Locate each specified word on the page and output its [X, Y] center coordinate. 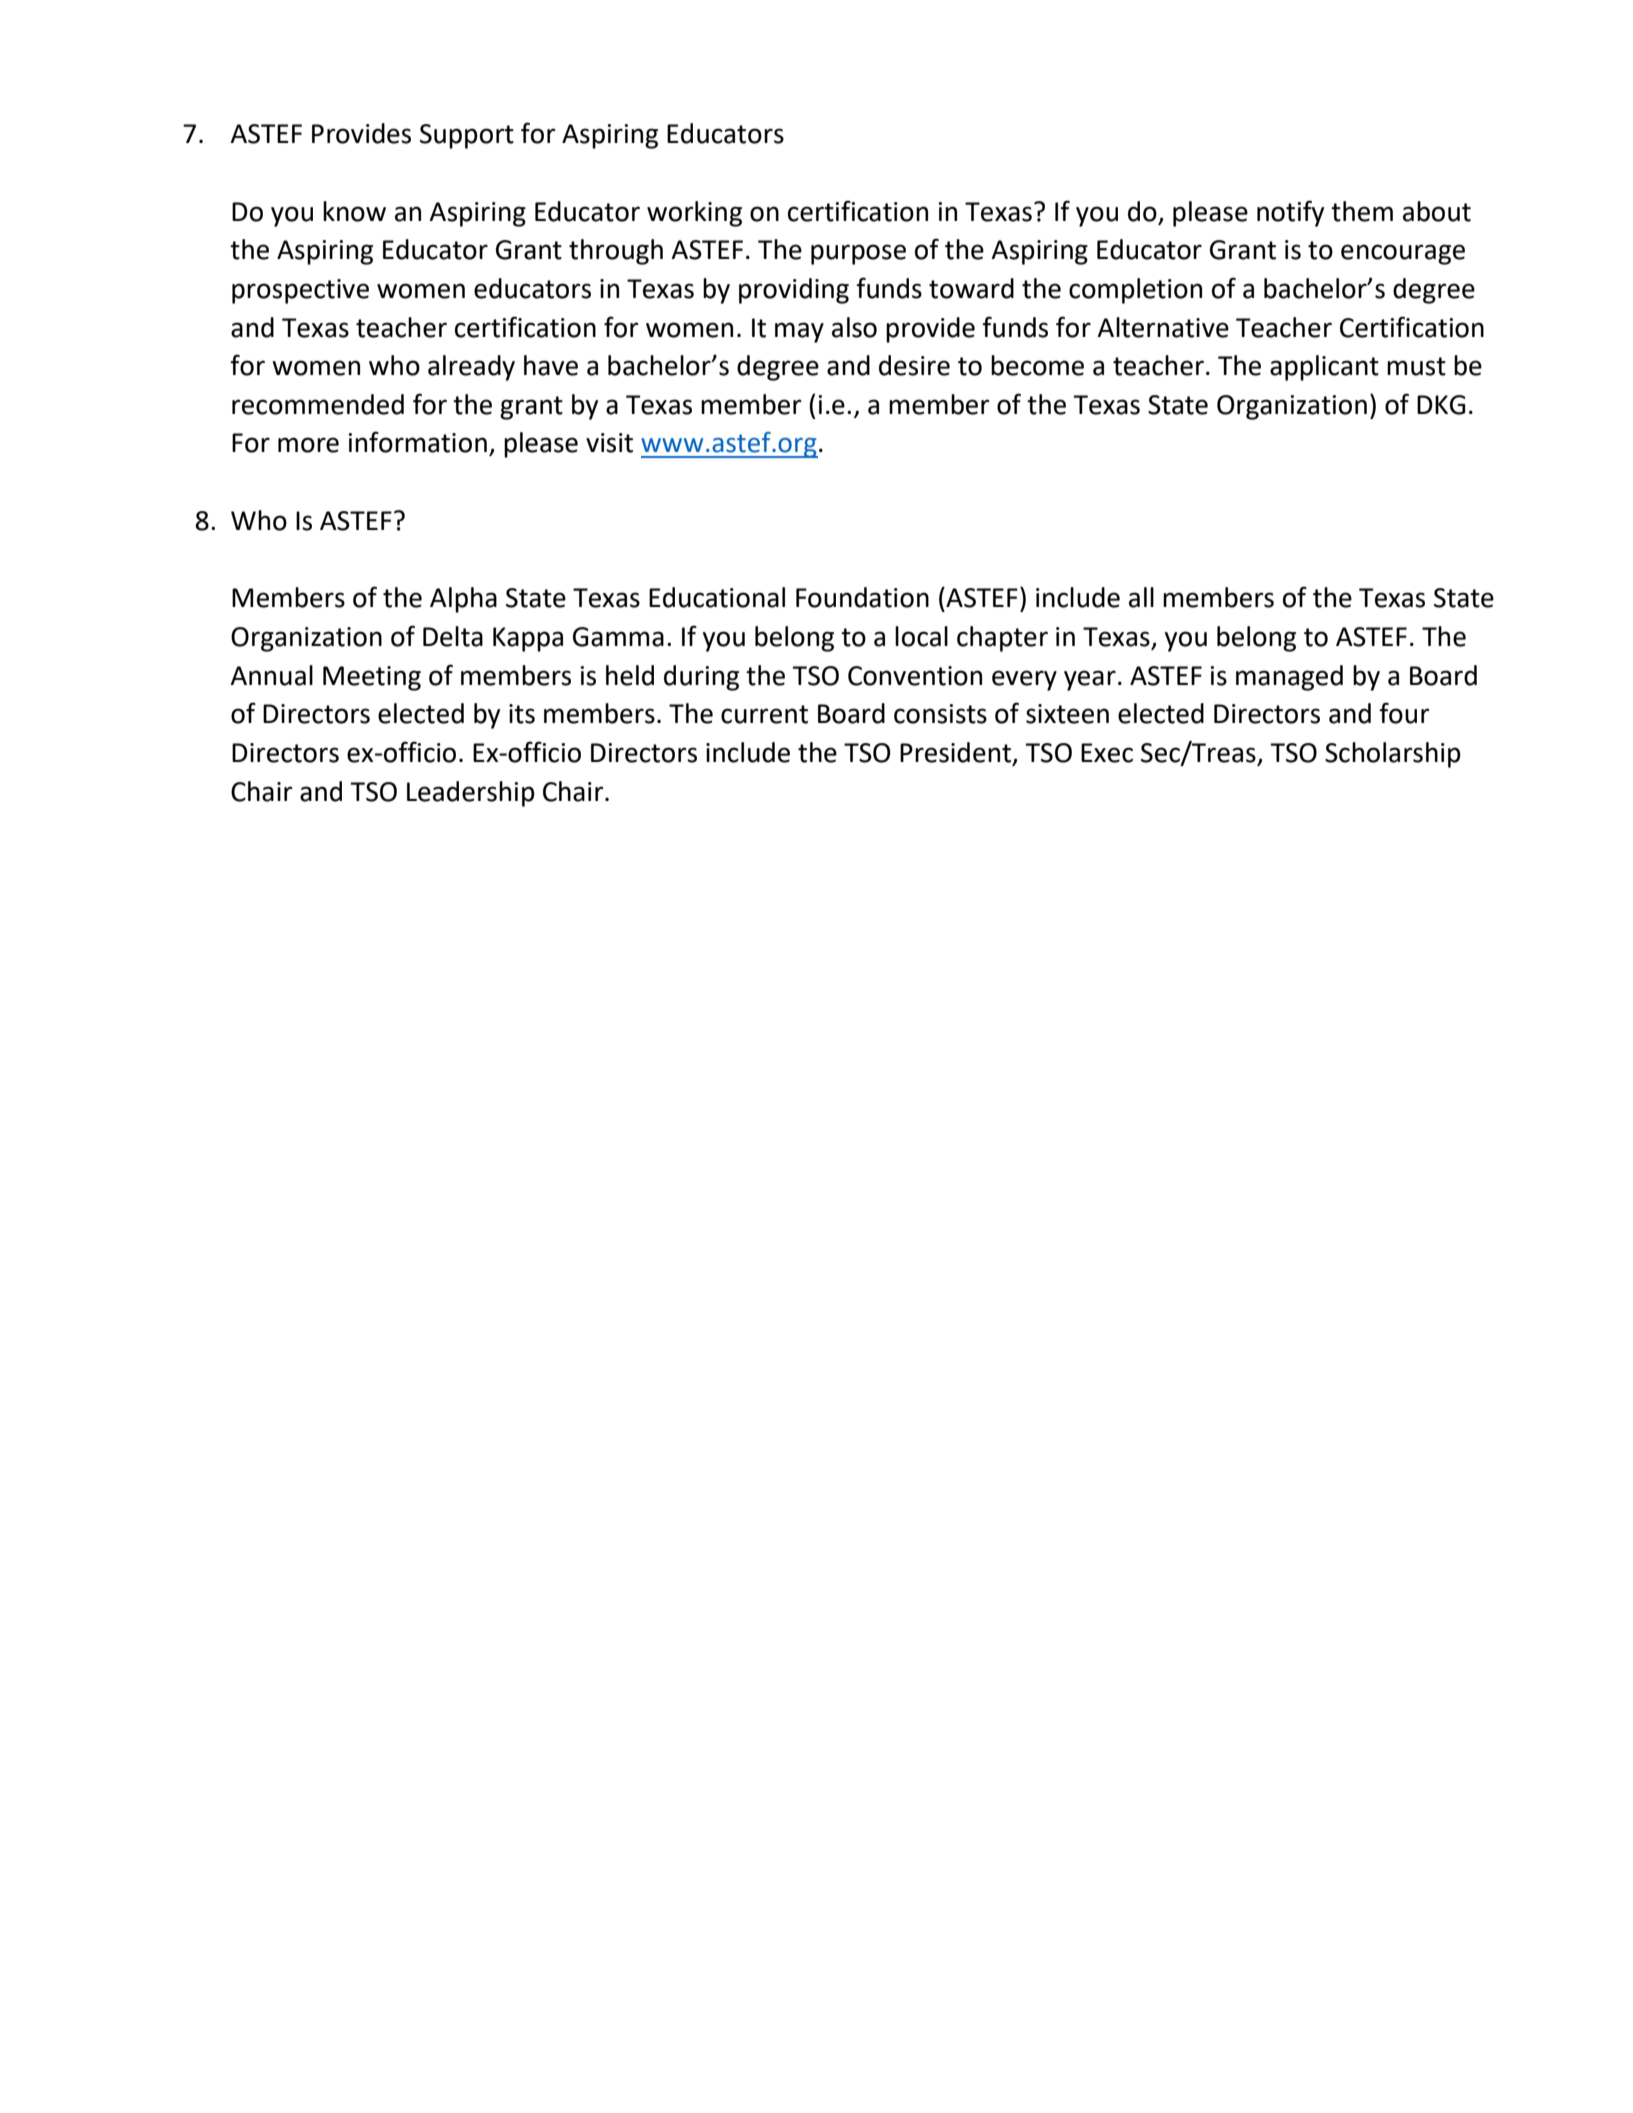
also [854, 327]
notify [1290, 213]
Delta [453, 636]
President [957, 753]
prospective [300, 291]
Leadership [471, 794]
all [1141, 597]
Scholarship [1393, 755]
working [694, 214]
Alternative [1163, 327]
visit [609, 443]
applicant [1324, 368]
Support [467, 136]
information [418, 442]
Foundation [862, 597]
